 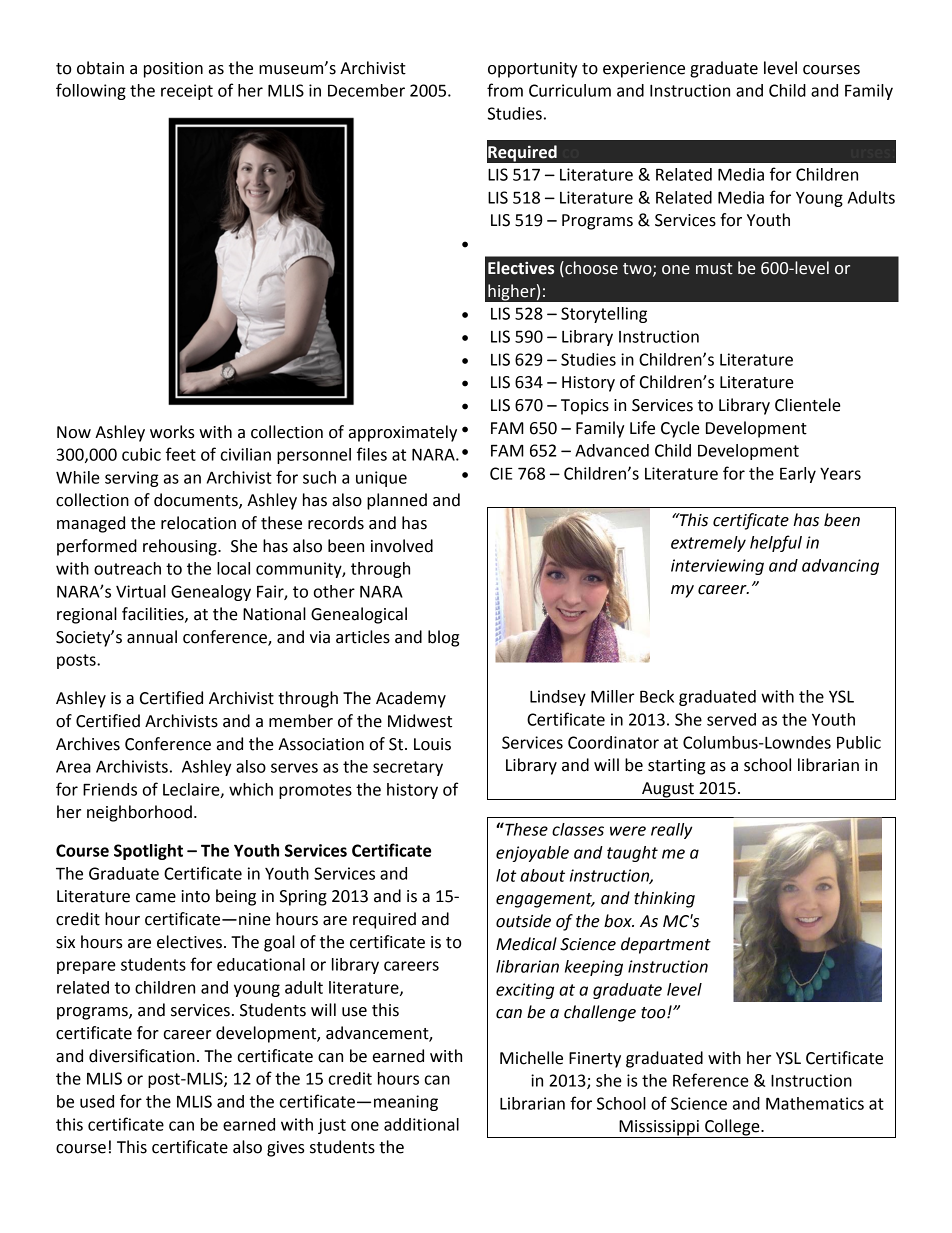 I want to click on from, so click(x=505, y=90).
